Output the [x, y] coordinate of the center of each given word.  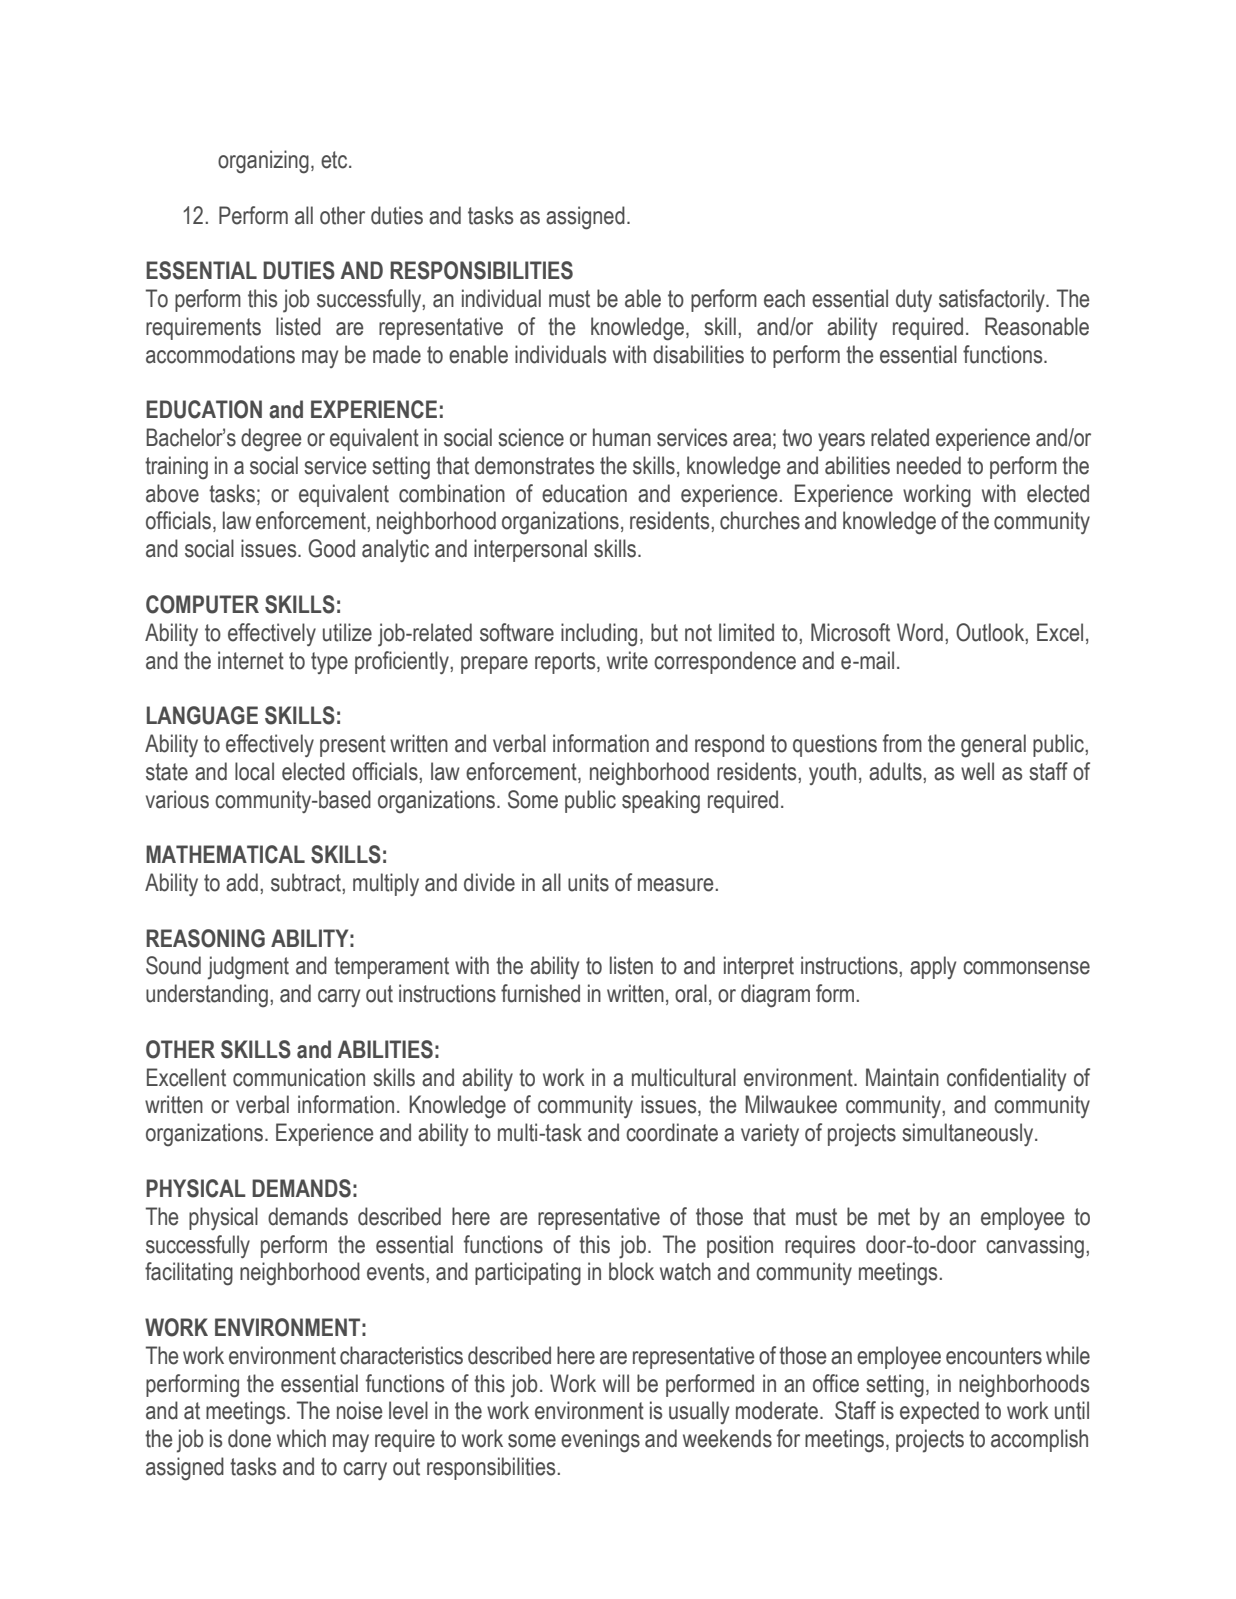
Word [920, 632]
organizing [263, 162]
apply [933, 967]
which [301, 1438]
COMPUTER [202, 604]
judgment [248, 968]
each [784, 298]
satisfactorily [993, 300]
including [599, 635]
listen [631, 965]
